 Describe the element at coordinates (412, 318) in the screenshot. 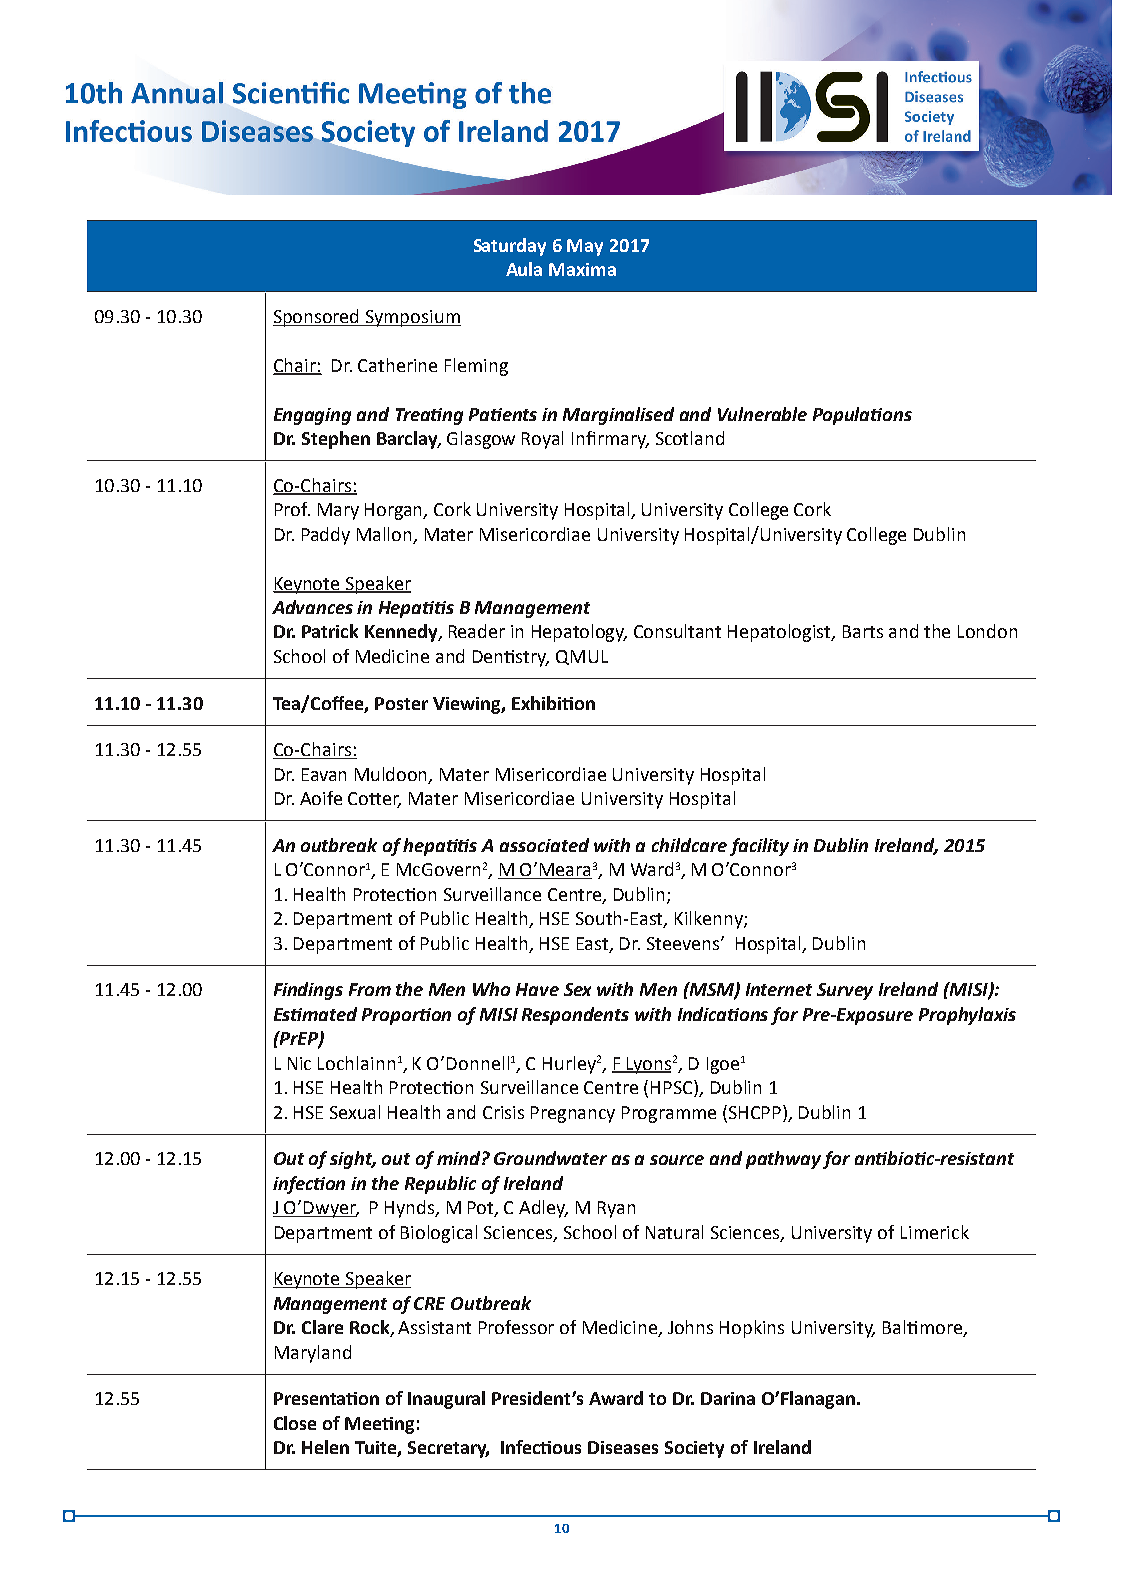

I see `Symposium` at that location.
